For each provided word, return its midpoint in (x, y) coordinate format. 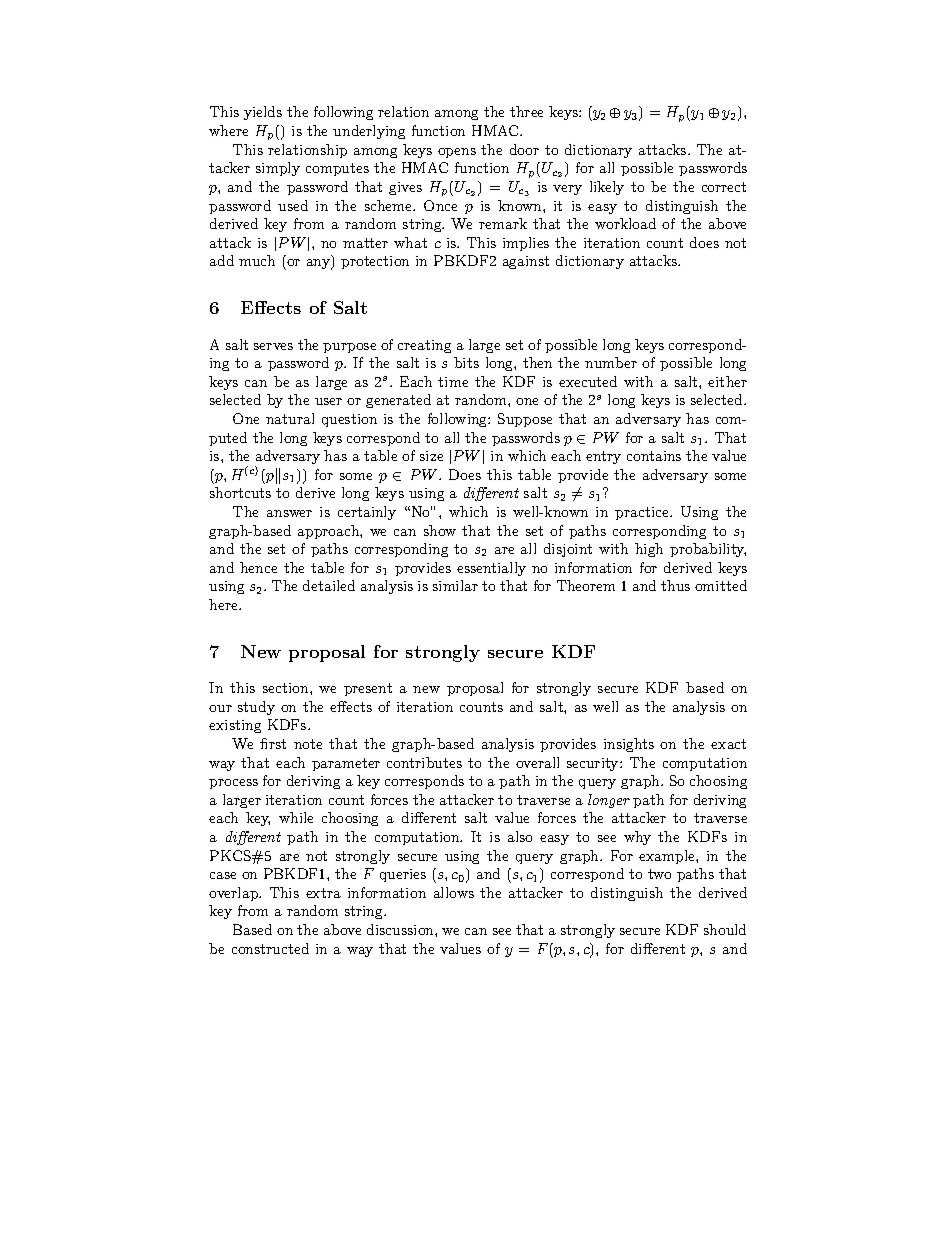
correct (724, 187)
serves (273, 346)
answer (289, 513)
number (611, 362)
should (725, 929)
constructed (270, 948)
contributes (424, 762)
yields (263, 113)
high (649, 550)
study (256, 708)
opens (457, 153)
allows (454, 892)
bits (466, 362)
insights (629, 745)
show (440, 530)
